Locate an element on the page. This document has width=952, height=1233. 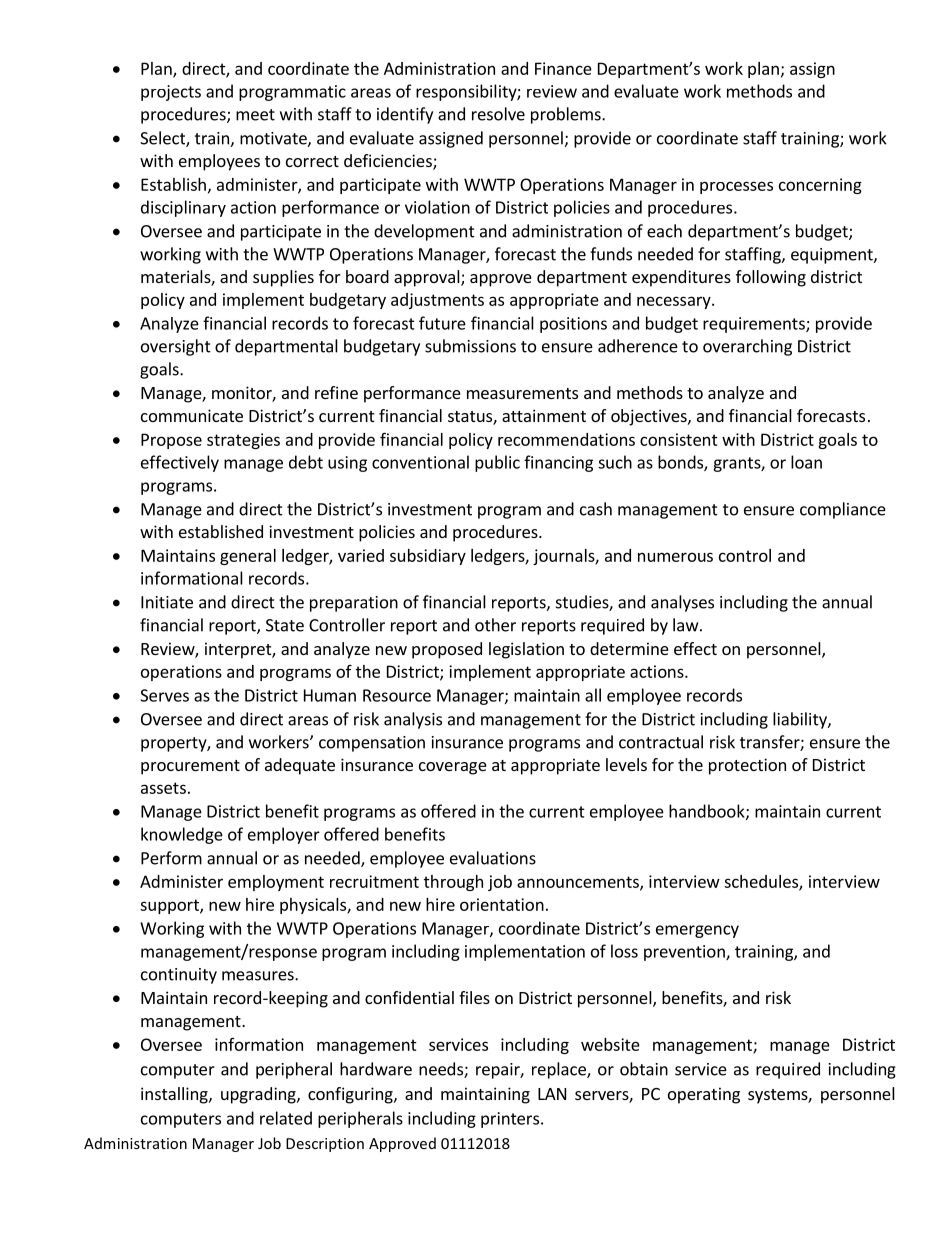
strategies is located at coordinates (243, 441).
